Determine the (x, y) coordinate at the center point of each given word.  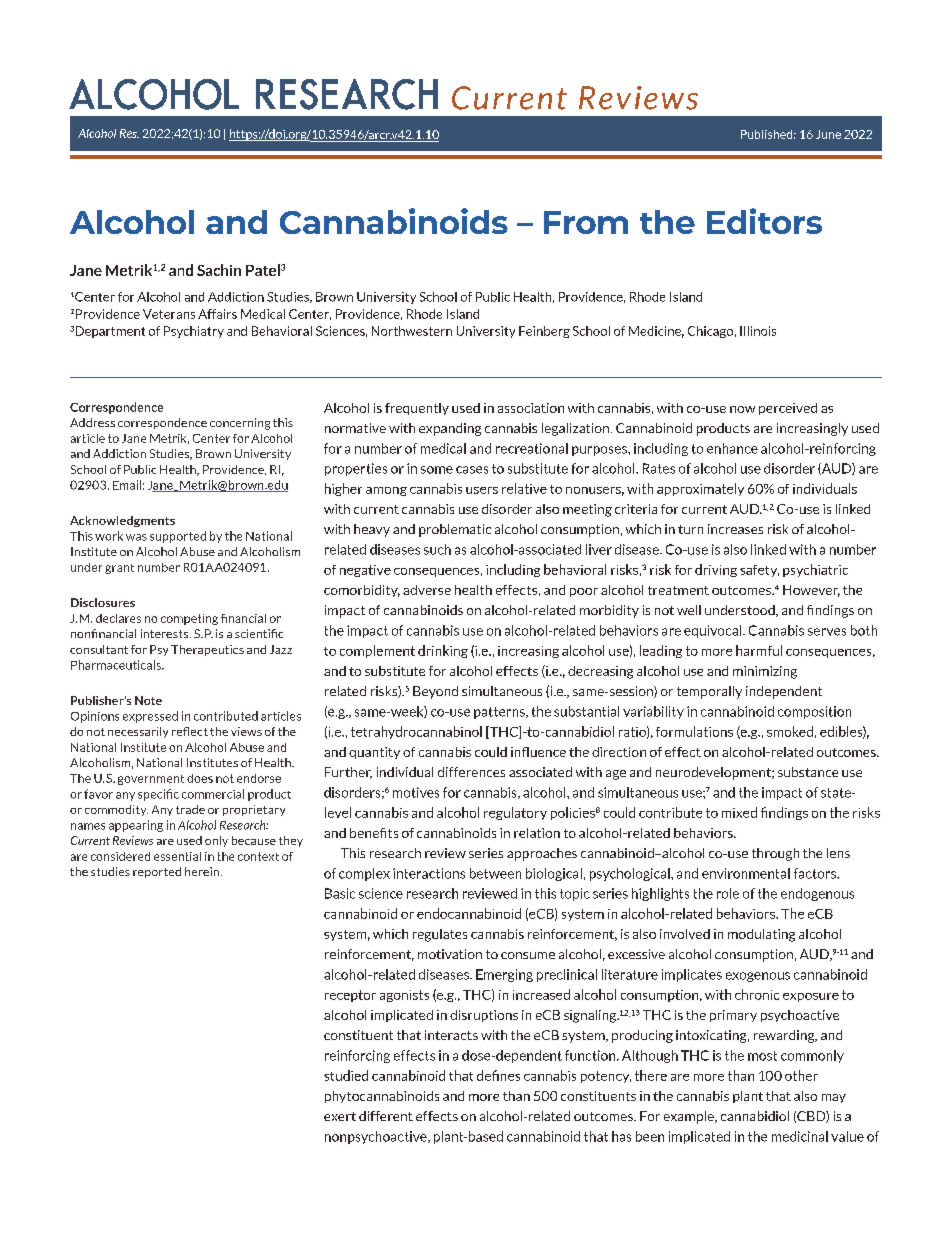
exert (340, 1116)
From (586, 222)
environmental (746, 873)
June (828, 134)
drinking (443, 651)
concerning (240, 424)
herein (202, 871)
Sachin (219, 270)
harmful (759, 650)
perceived (788, 409)
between (495, 873)
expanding (450, 429)
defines (498, 1075)
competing (189, 619)
